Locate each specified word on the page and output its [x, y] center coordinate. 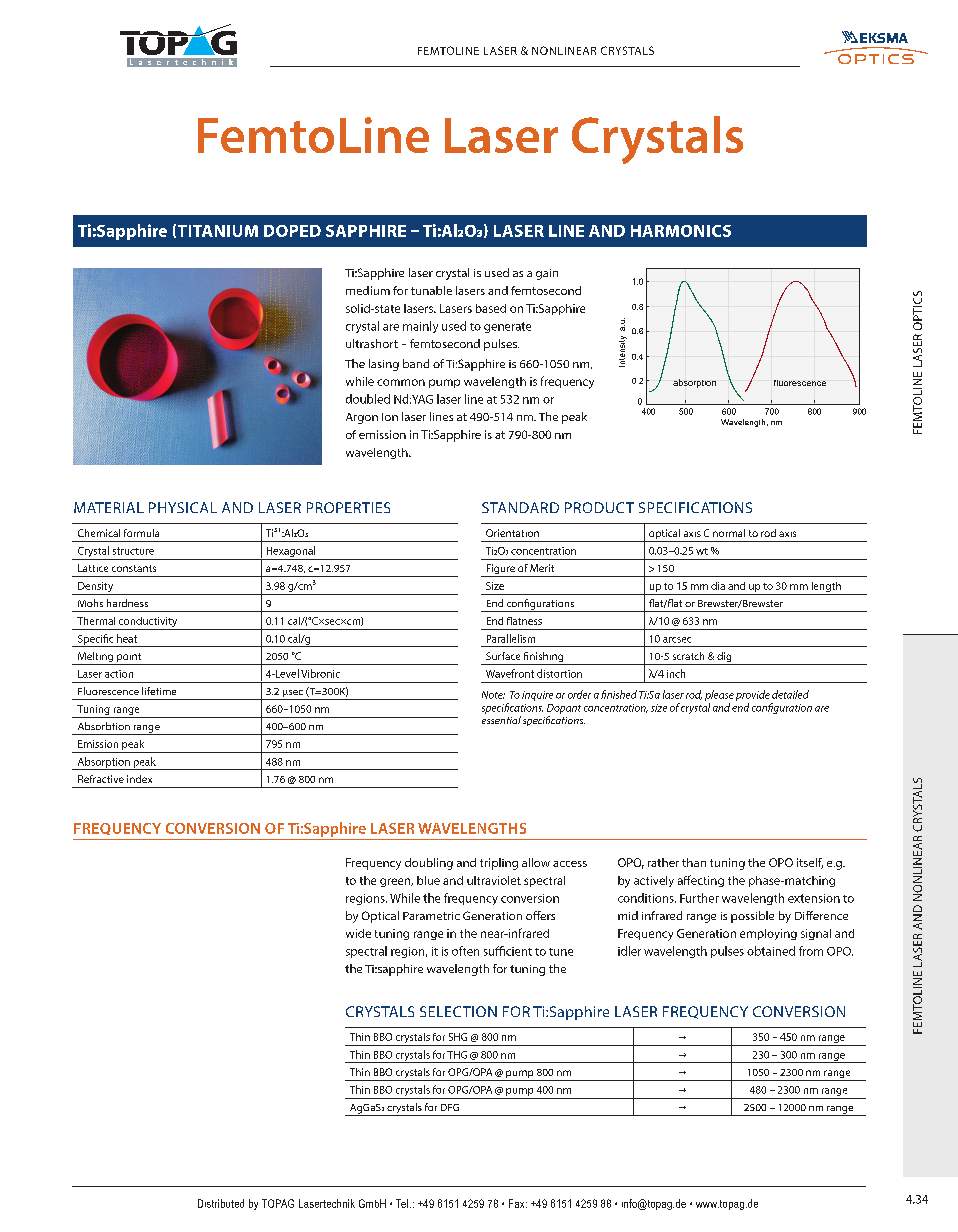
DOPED [292, 231]
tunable [431, 290]
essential [501, 720]
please [719, 695]
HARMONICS [681, 231]
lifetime [159, 691]
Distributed [221, 1203]
